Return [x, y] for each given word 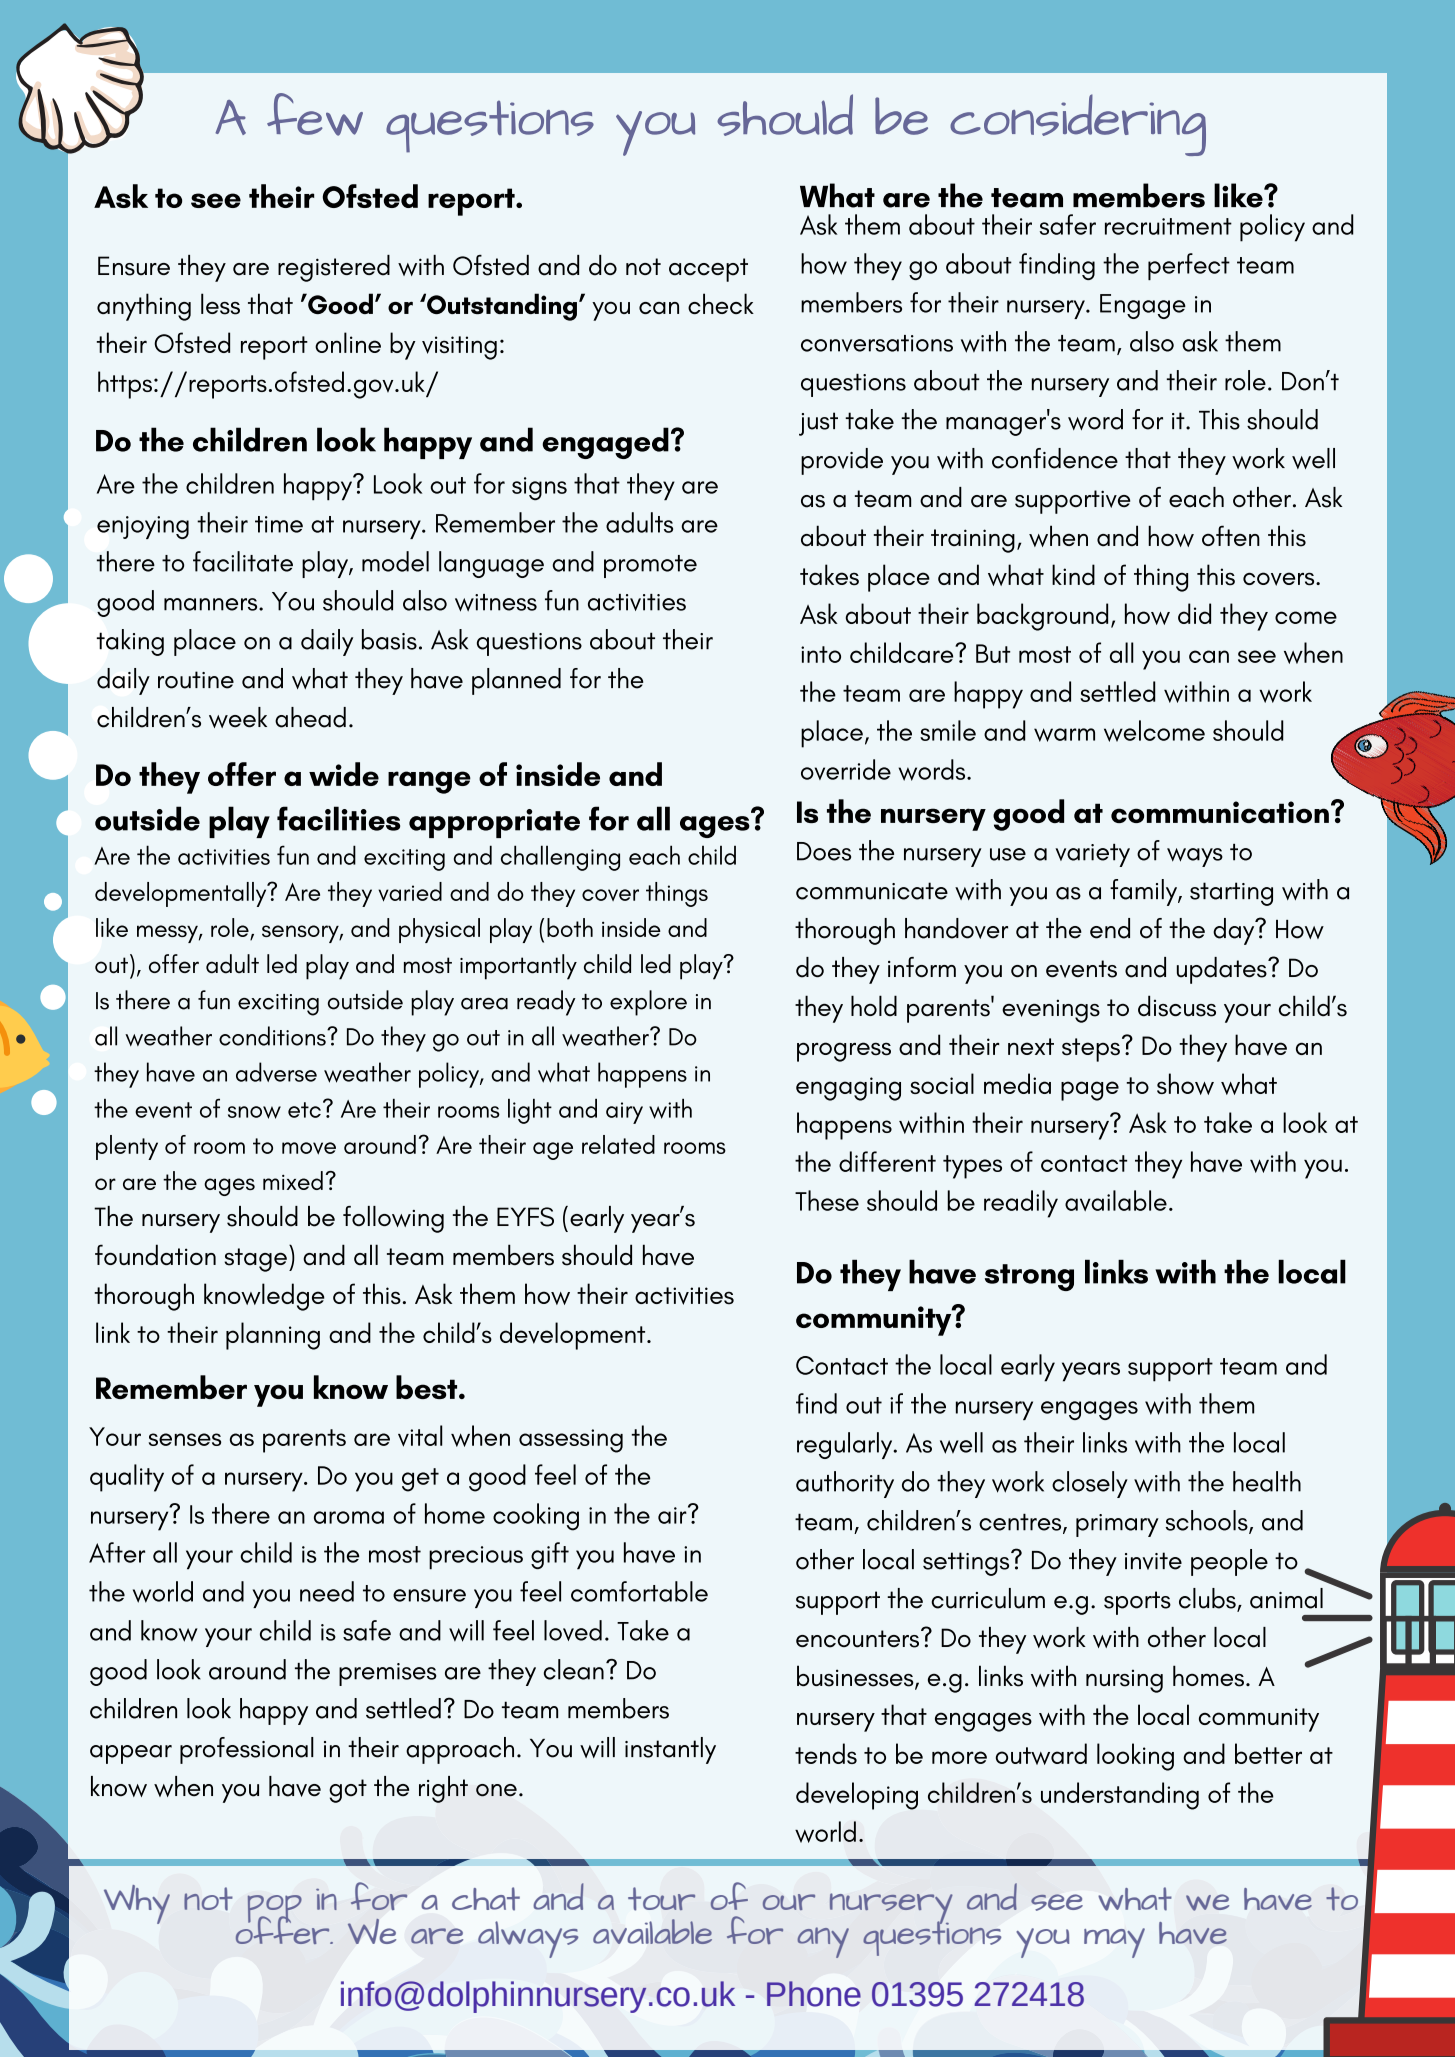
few [315, 114]
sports [1137, 1603]
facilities [338, 818]
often [1231, 535]
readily [1021, 1204]
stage [255, 1260]
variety [1092, 855]
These [827, 1200]
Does [824, 851]
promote [650, 566]
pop [275, 1910]
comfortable [639, 1591]
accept [708, 270]
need [327, 1591]
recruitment [1168, 226]
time [279, 524]
